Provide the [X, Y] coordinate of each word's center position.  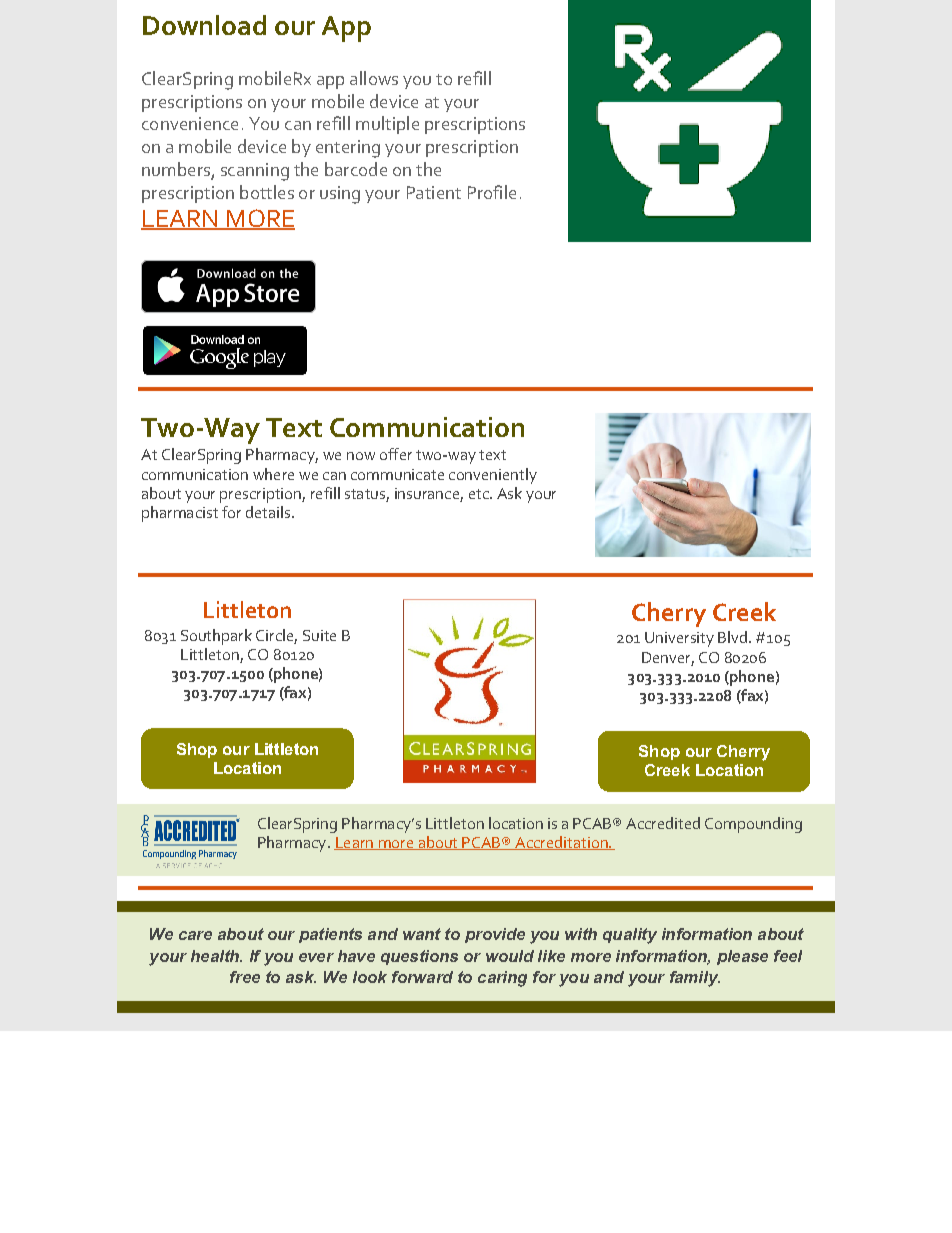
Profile [492, 192]
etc [480, 494]
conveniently [493, 476]
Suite [319, 635]
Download [204, 25]
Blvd [732, 637]
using [340, 195]
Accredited [663, 823]
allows [374, 78]
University [679, 639]
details [268, 512]
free [245, 977]
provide [495, 935]
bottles [267, 192]
